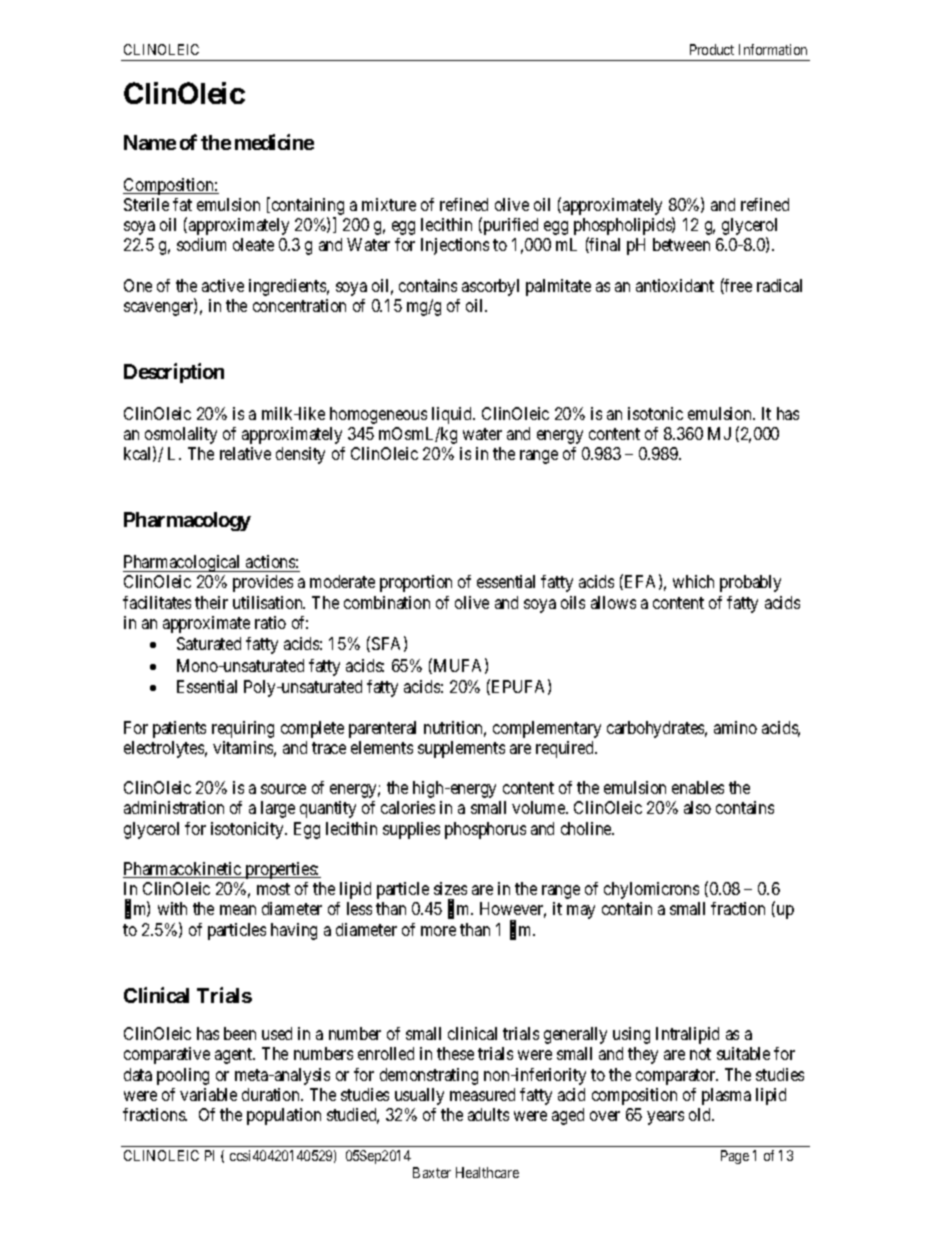 The height and width of the document is (1233, 952). What do you see at coordinates (712, 49) in the document?
I see `Product` at bounding box center [712, 49].
